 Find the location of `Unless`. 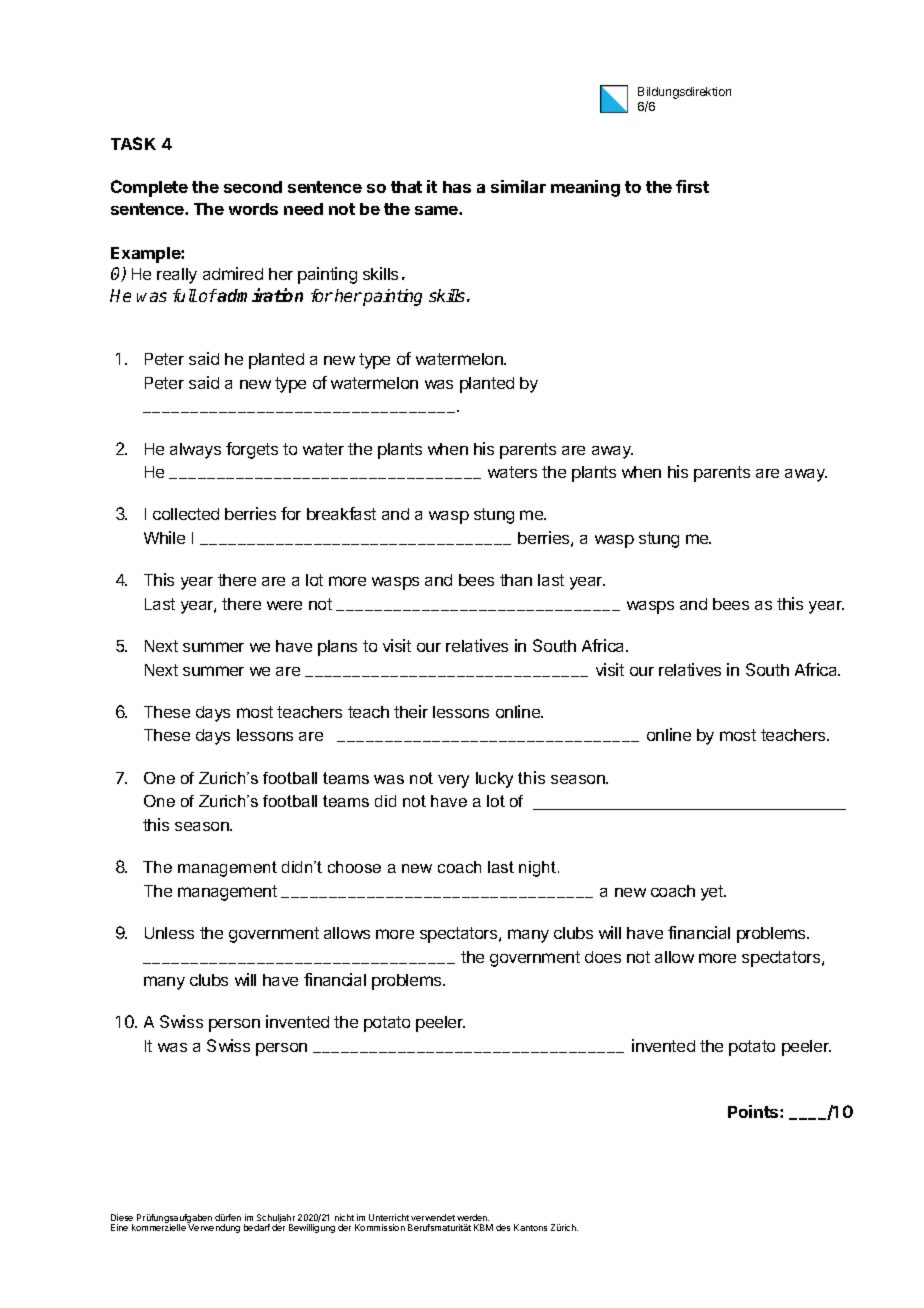

Unless is located at coordinates (169, 933).
